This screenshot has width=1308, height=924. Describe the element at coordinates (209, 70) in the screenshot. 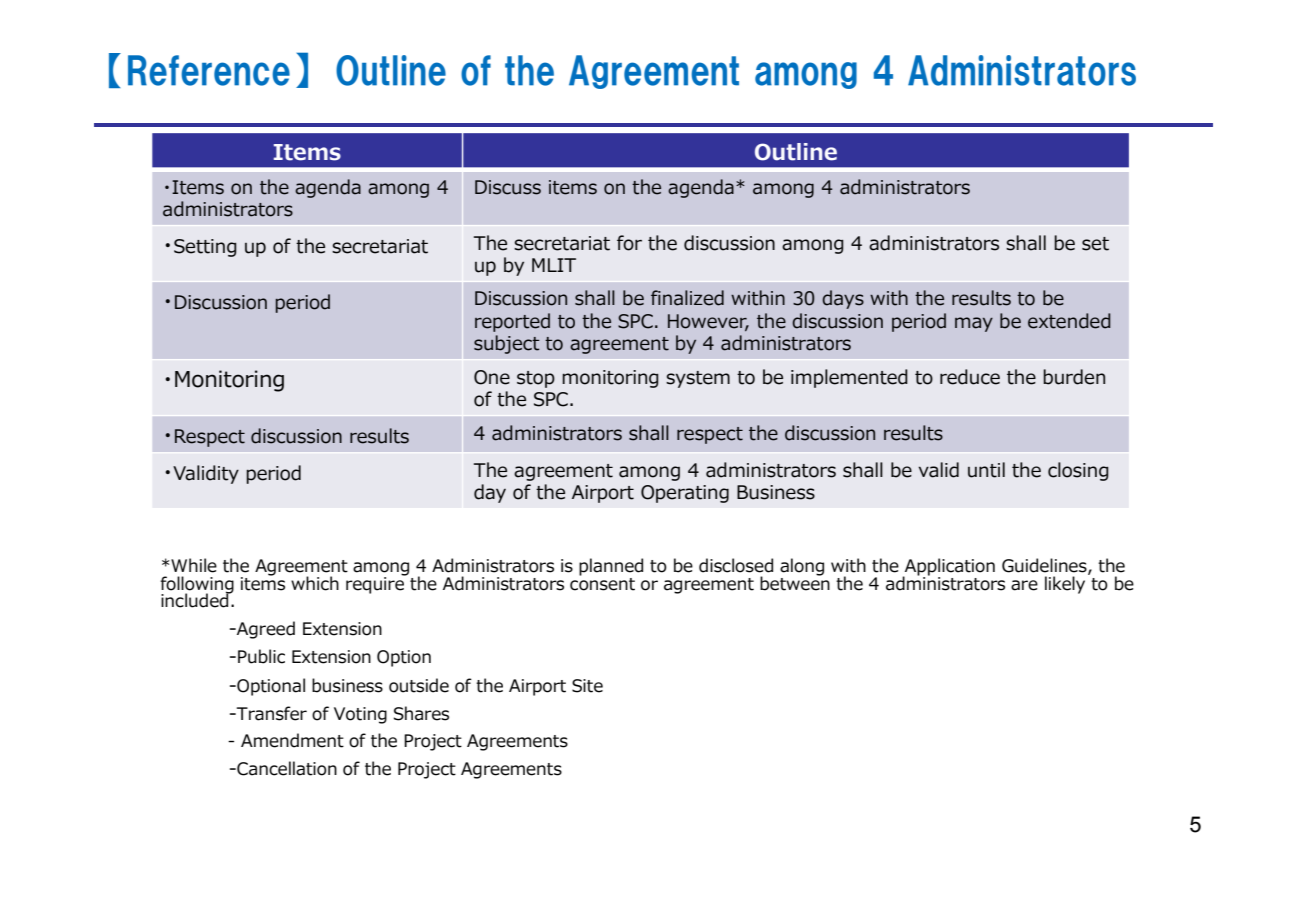

I see `Reference` at that location.
